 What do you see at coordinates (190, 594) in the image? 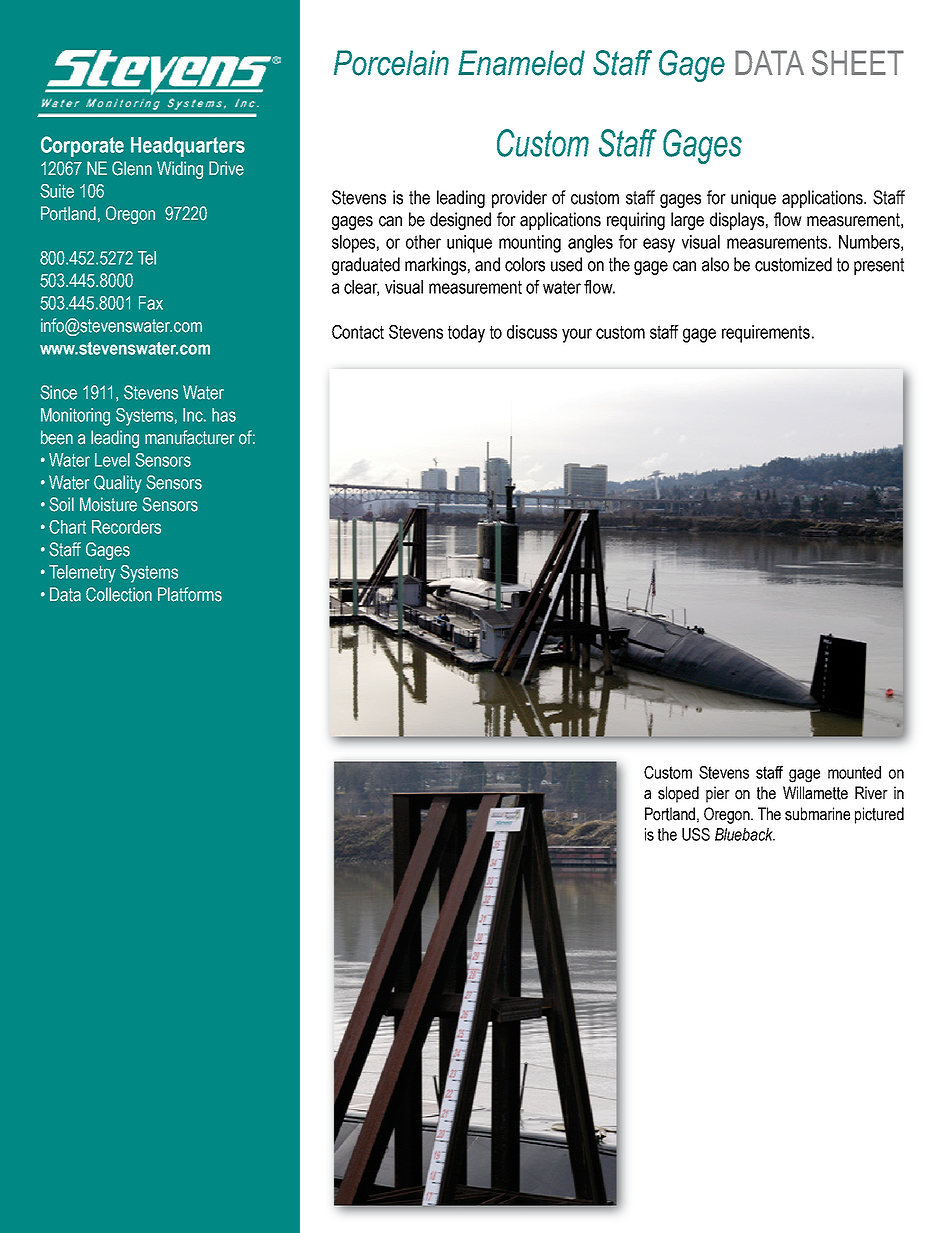
I see `Platforms` at bounding box center [190, 594].
